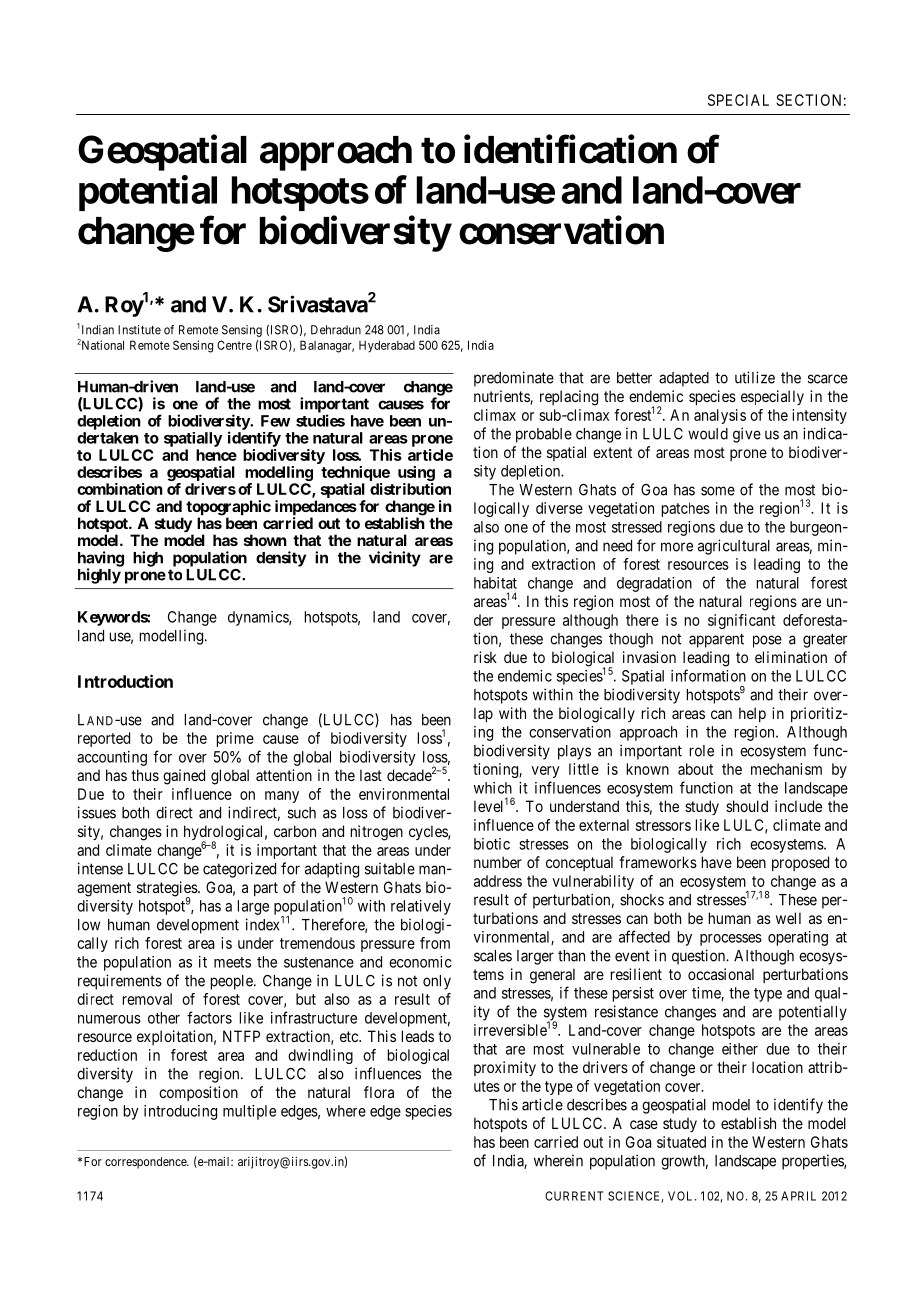 The image size is (924, 1308). I want to click on predominate, so click(514, 379).
